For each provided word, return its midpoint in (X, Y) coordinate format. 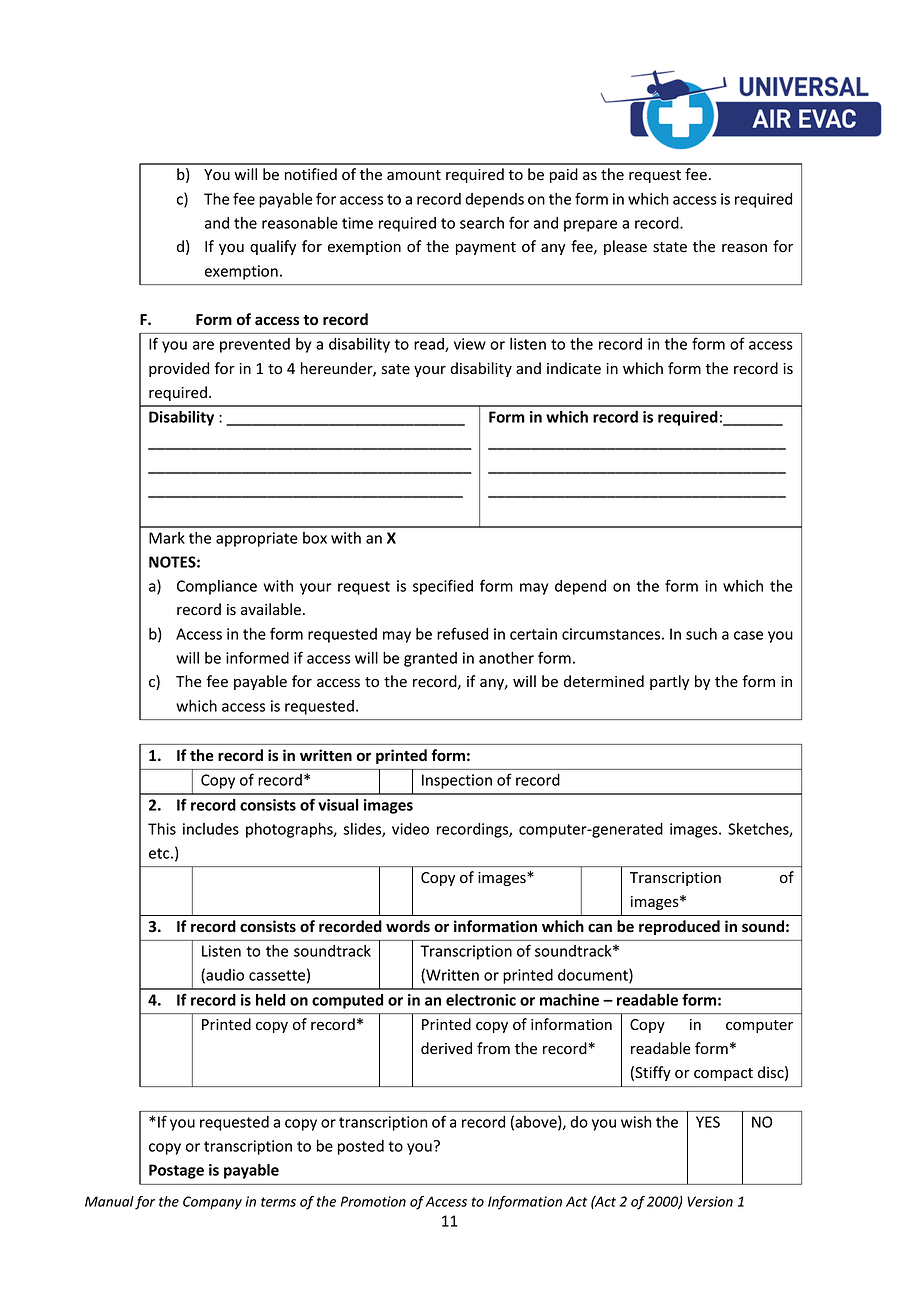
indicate (574, 368)
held (270, 1000)
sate (396, 369)
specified (443, 587)
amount (414, 175)
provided (179, 369)
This (162, 829)
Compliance (217, 587)
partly (669, 682)
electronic (481, 1000)
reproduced (679, 927)
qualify (273, 247)
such (701, 634)
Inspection (457, 781)
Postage (176, 1171)
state (670, 247)
